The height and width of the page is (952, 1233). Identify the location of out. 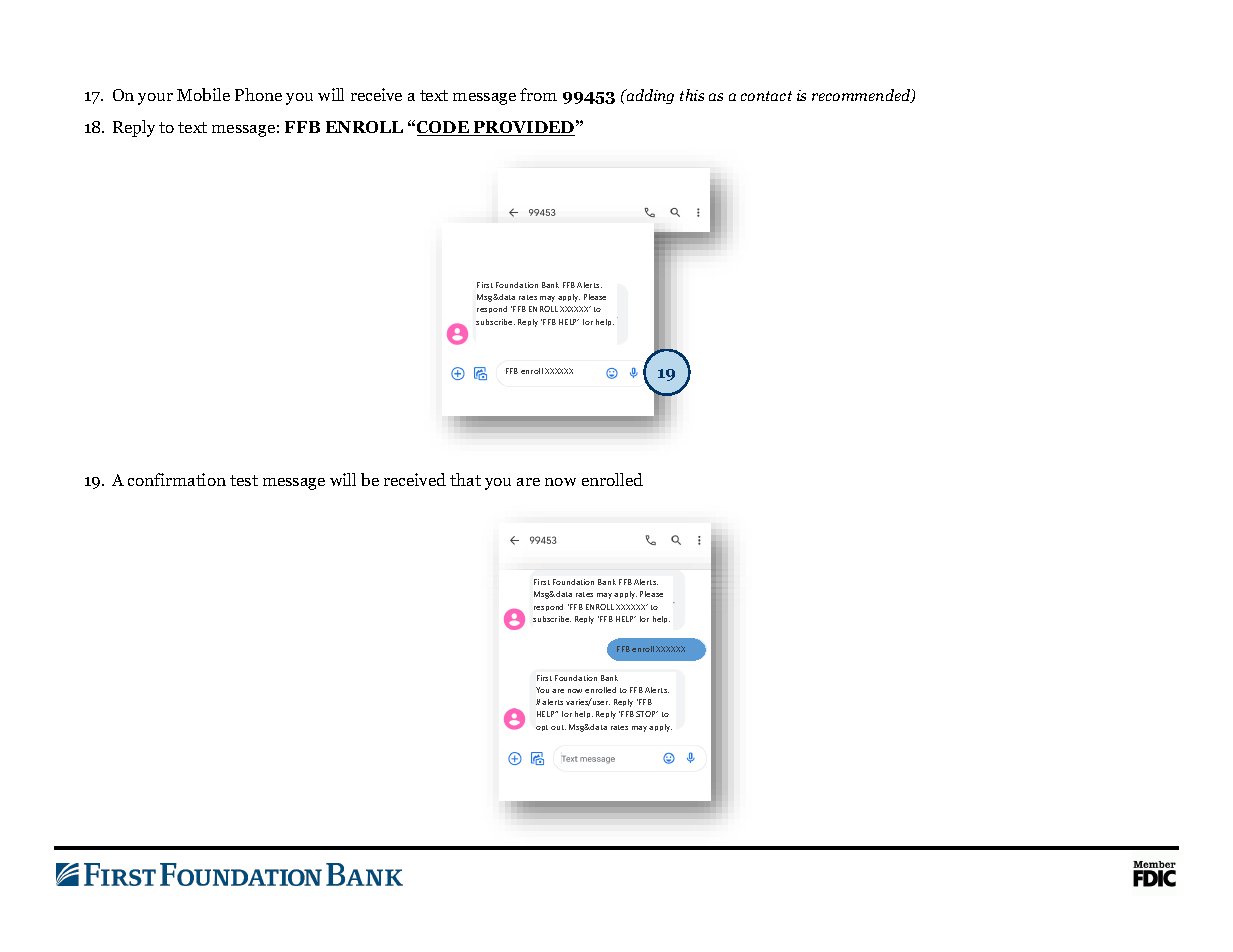
(558, 727).
